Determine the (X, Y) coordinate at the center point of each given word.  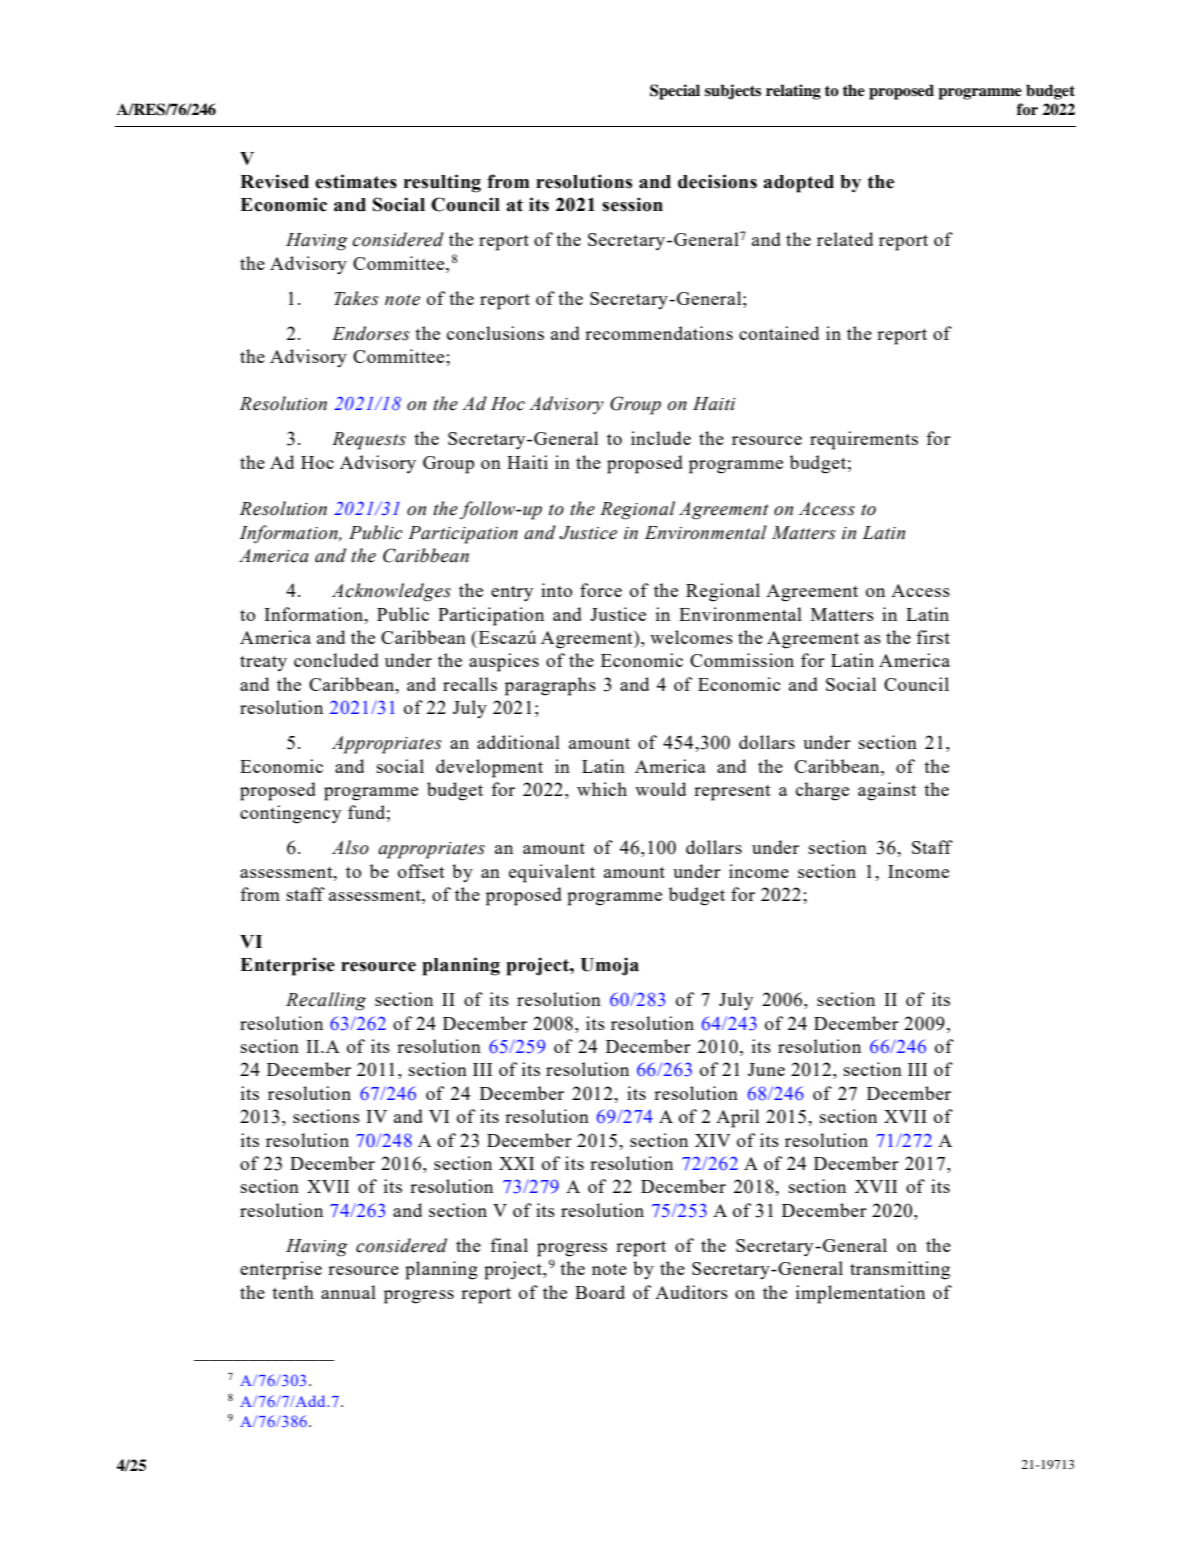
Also (350, 847)
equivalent (552, 873)
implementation (860, 1294)
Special (675, 92)
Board (600, 1292)
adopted (798, 184)
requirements (864, 440)
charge (822, 791)
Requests (369, 441)
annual (348, 1292)
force (601, 590)
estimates (356, 181)
